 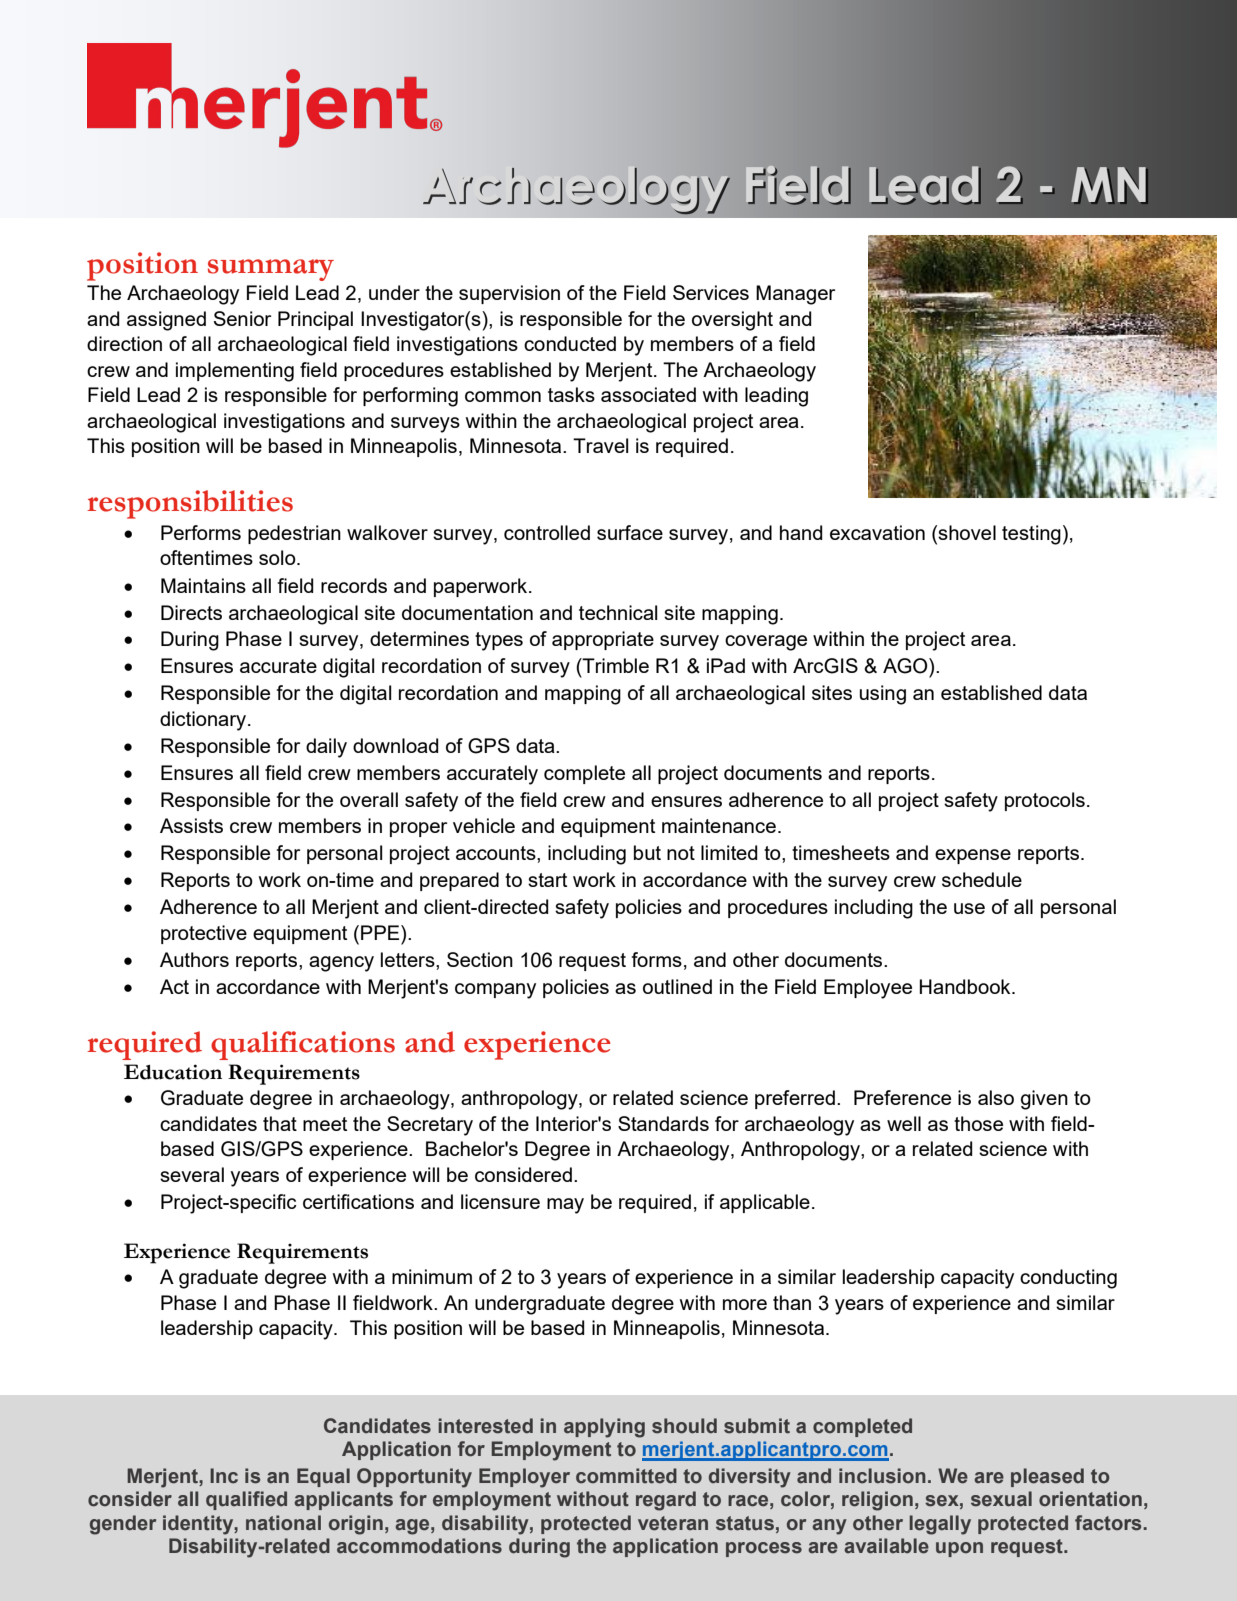 I want to click on Manager, so click(x=795, y=295).
